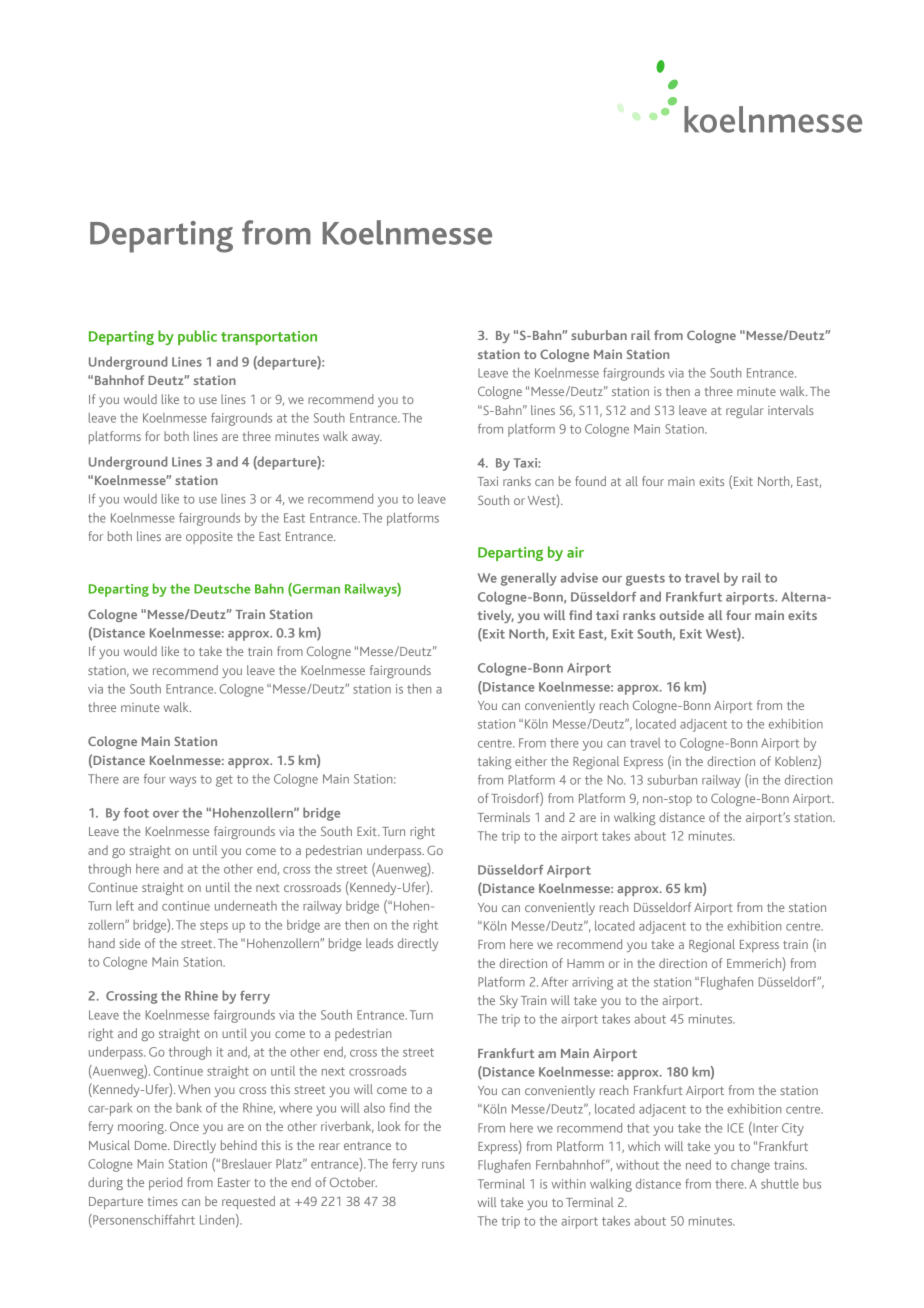 The height and width of the screenshot is (1308, 924). Describe the element at coordinates (509, 1001) in the screenshot. I see `Sky` at that location.
